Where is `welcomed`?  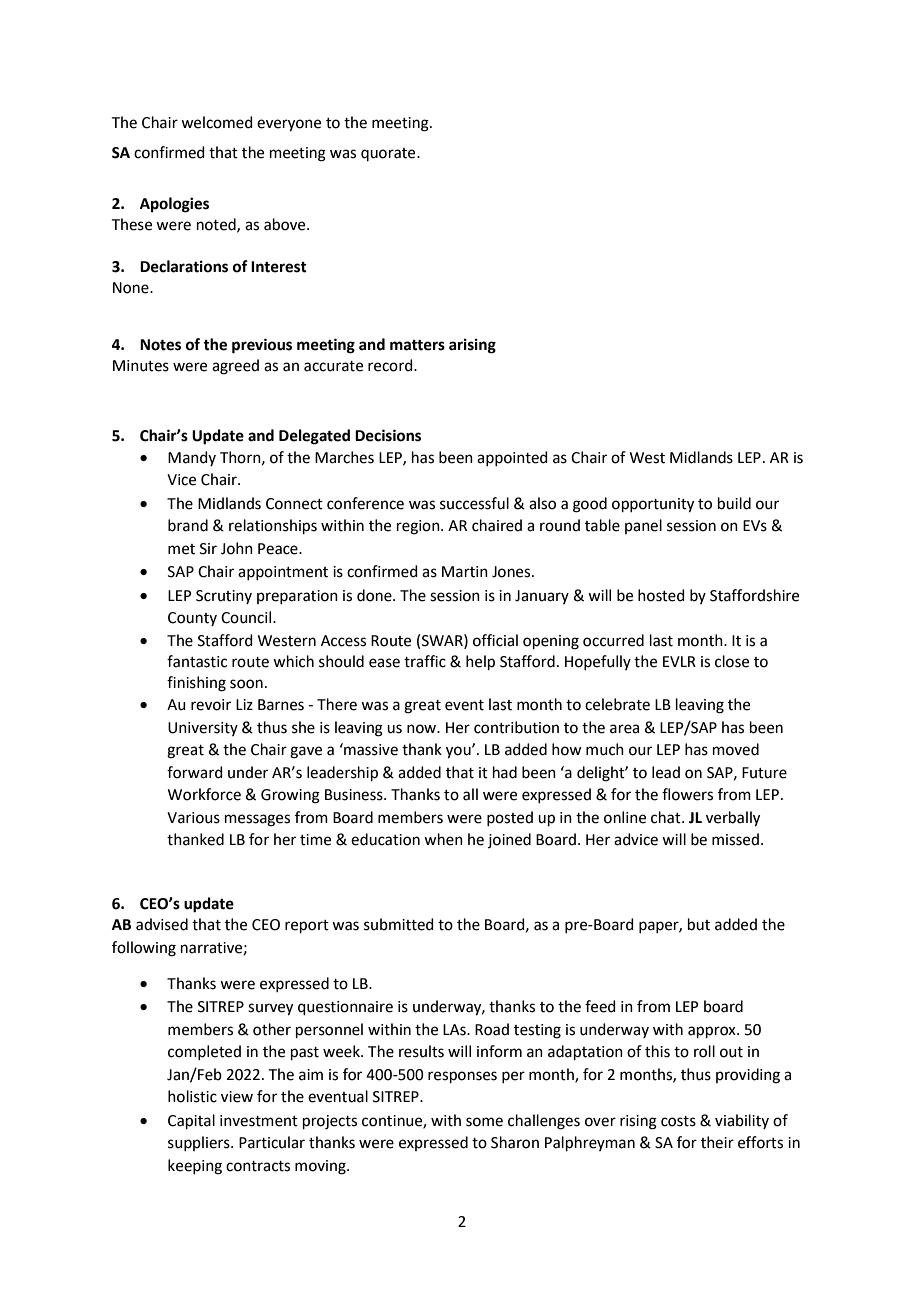
welcomed is located at coordinates (217, 122).
